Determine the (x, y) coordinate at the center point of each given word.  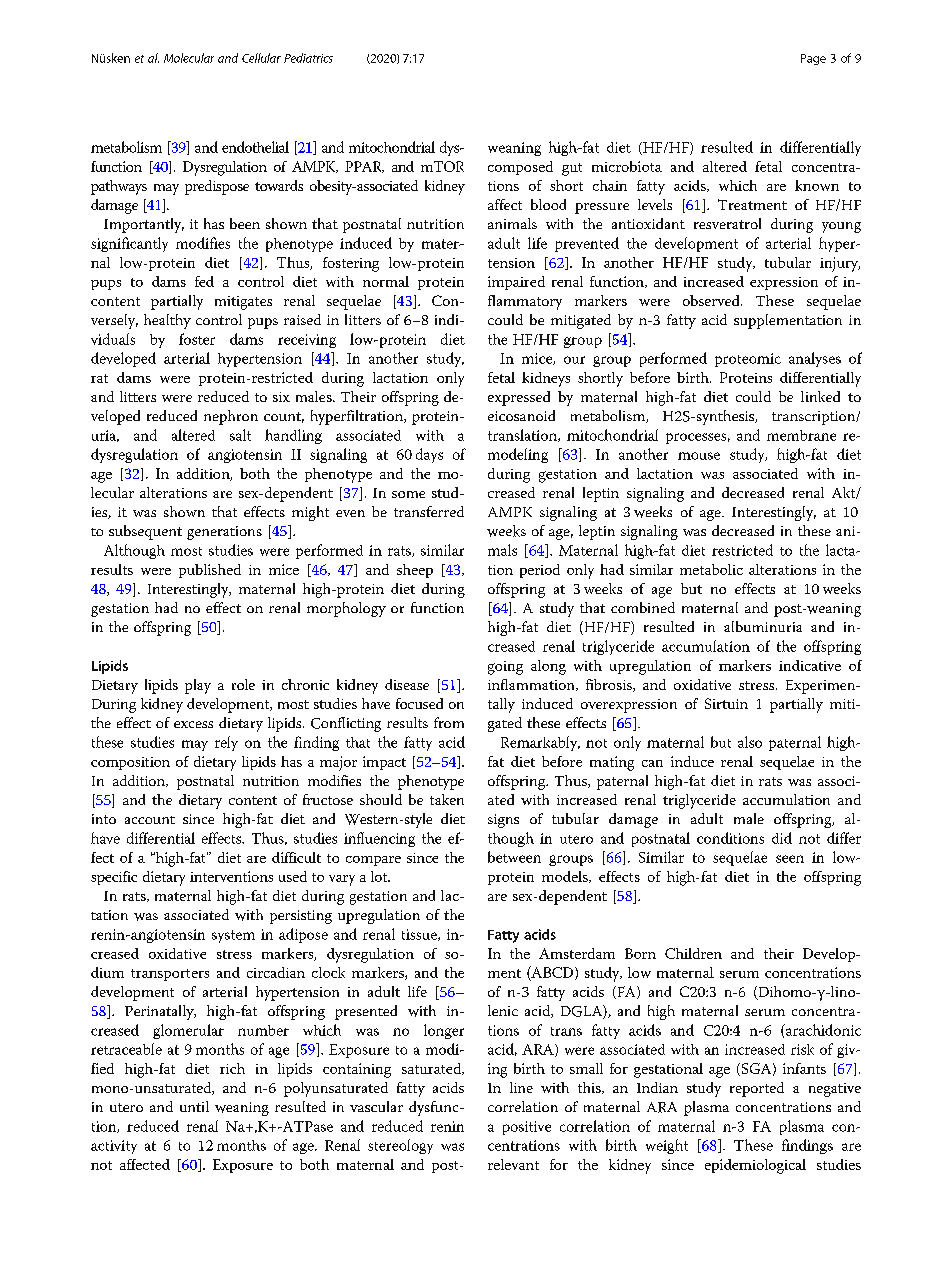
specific (114, 878)
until (194, 1106)
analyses (815, 359)
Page (813, 59)
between (514, 857)
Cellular (261, 58)
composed (520, 168)
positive (527, 1128)
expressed (519, 398)
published (210, 571)
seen (790, 859)
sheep (415, 571)
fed (204, 281)
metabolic (711, 569)
